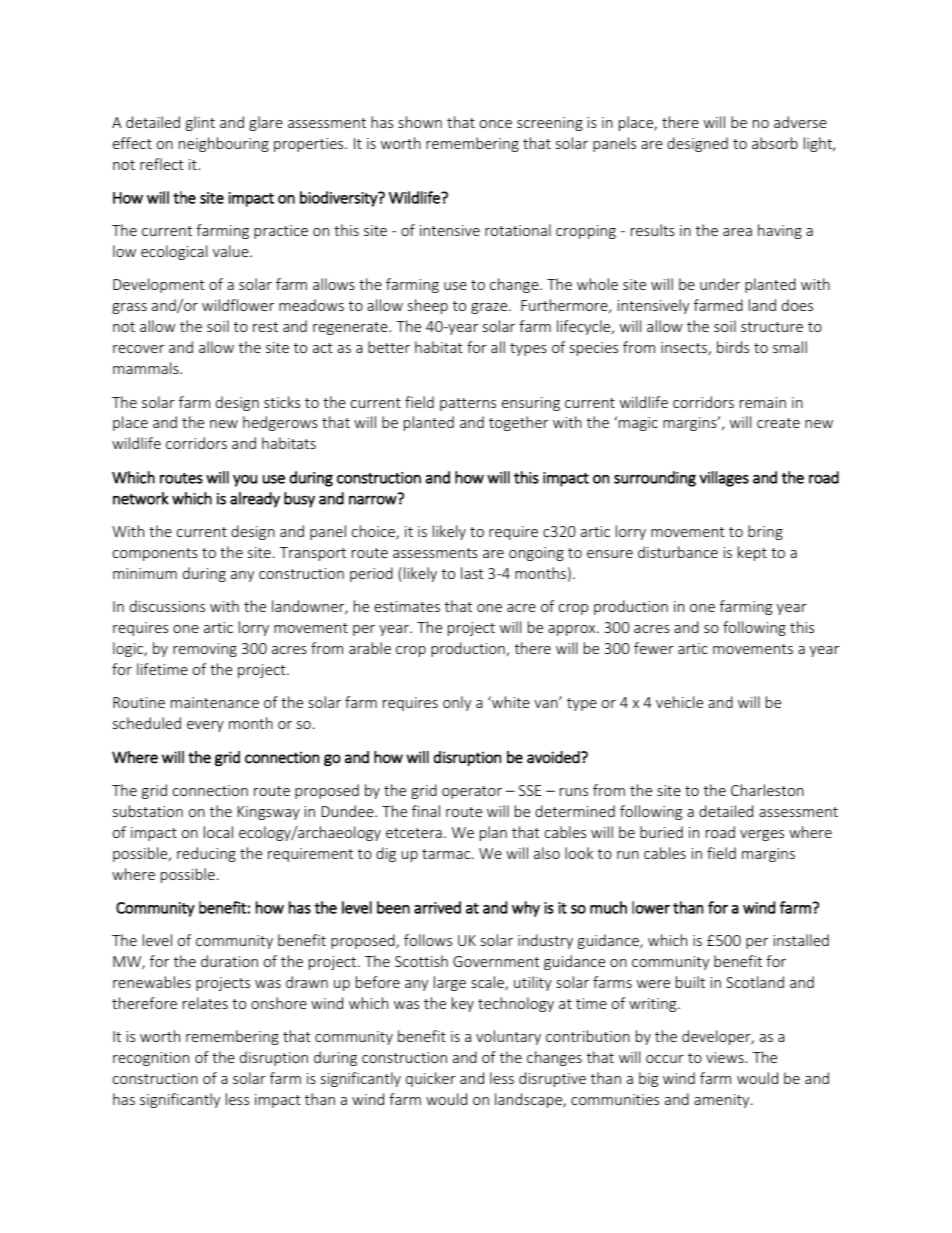 Image resolution: width=952 pixels, height=1233 pixels. What do you see at coordinates (472, 792) in the page?
I see `operator` at bounding box center [472, 792].
